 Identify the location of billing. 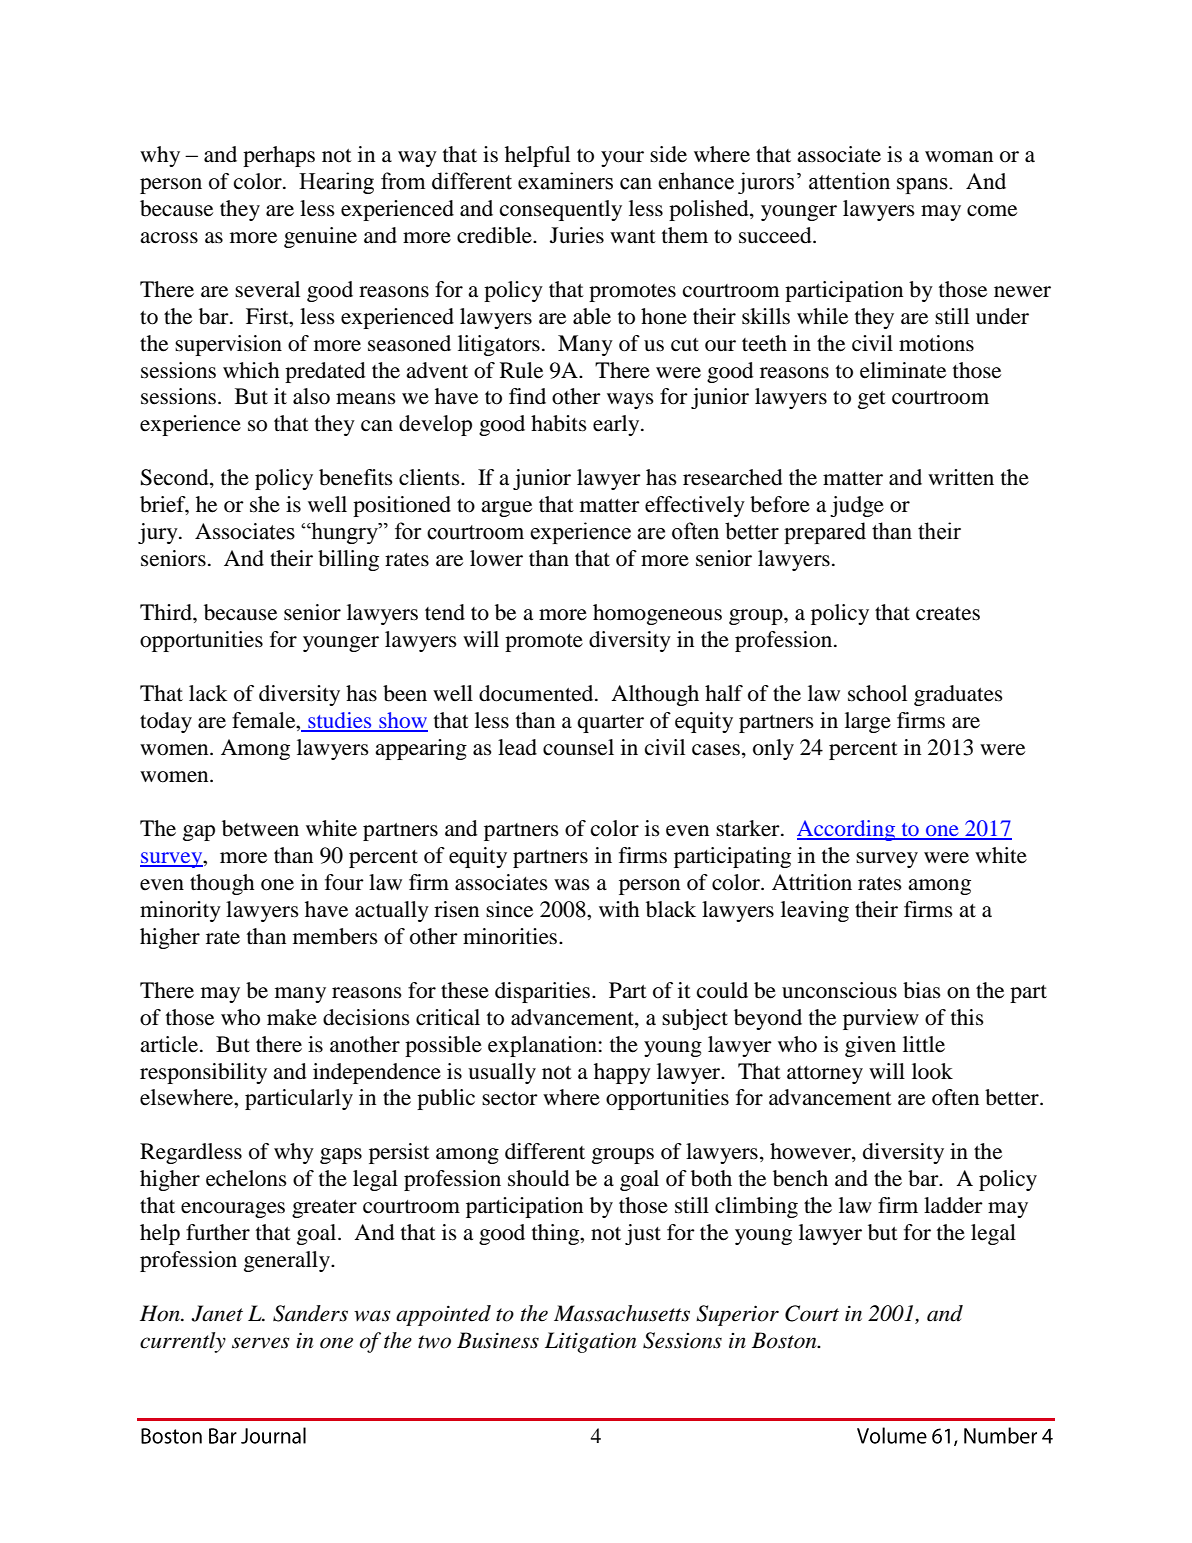
(348, 560).
